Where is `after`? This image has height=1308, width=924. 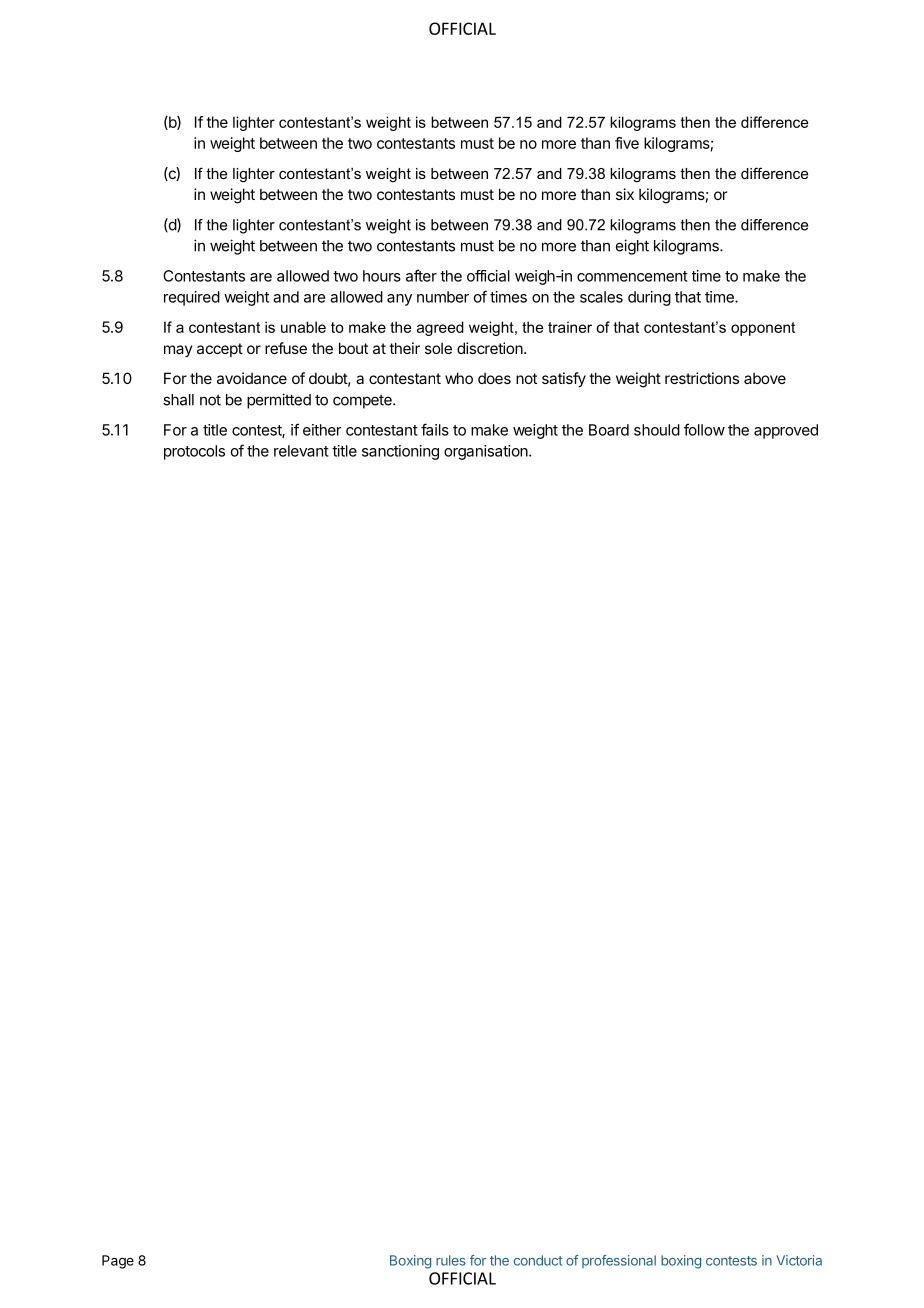 after is located at coordinates (421, 275).
